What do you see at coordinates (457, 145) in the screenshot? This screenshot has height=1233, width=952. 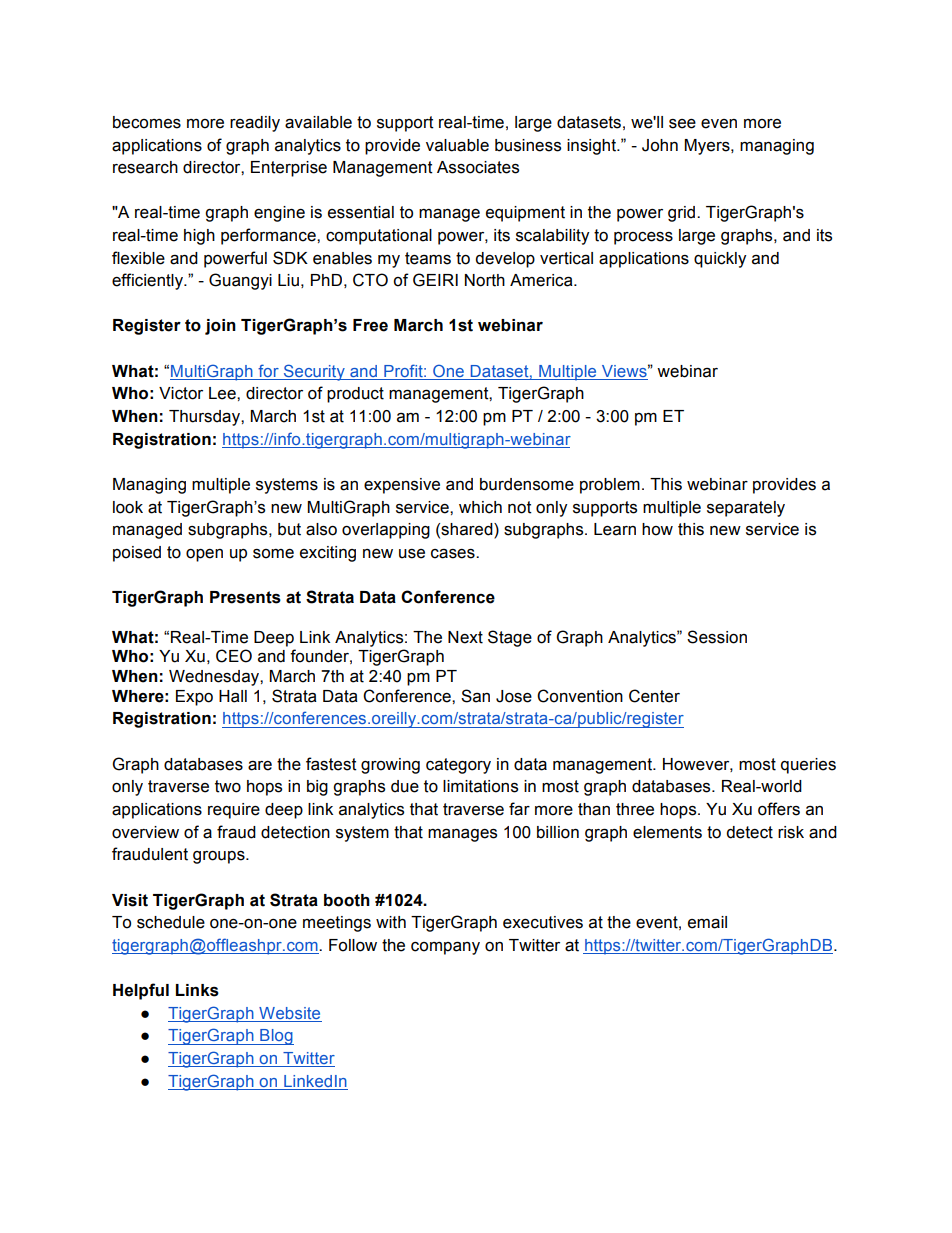 I see `valuable` at bounding box center [457, 145].
